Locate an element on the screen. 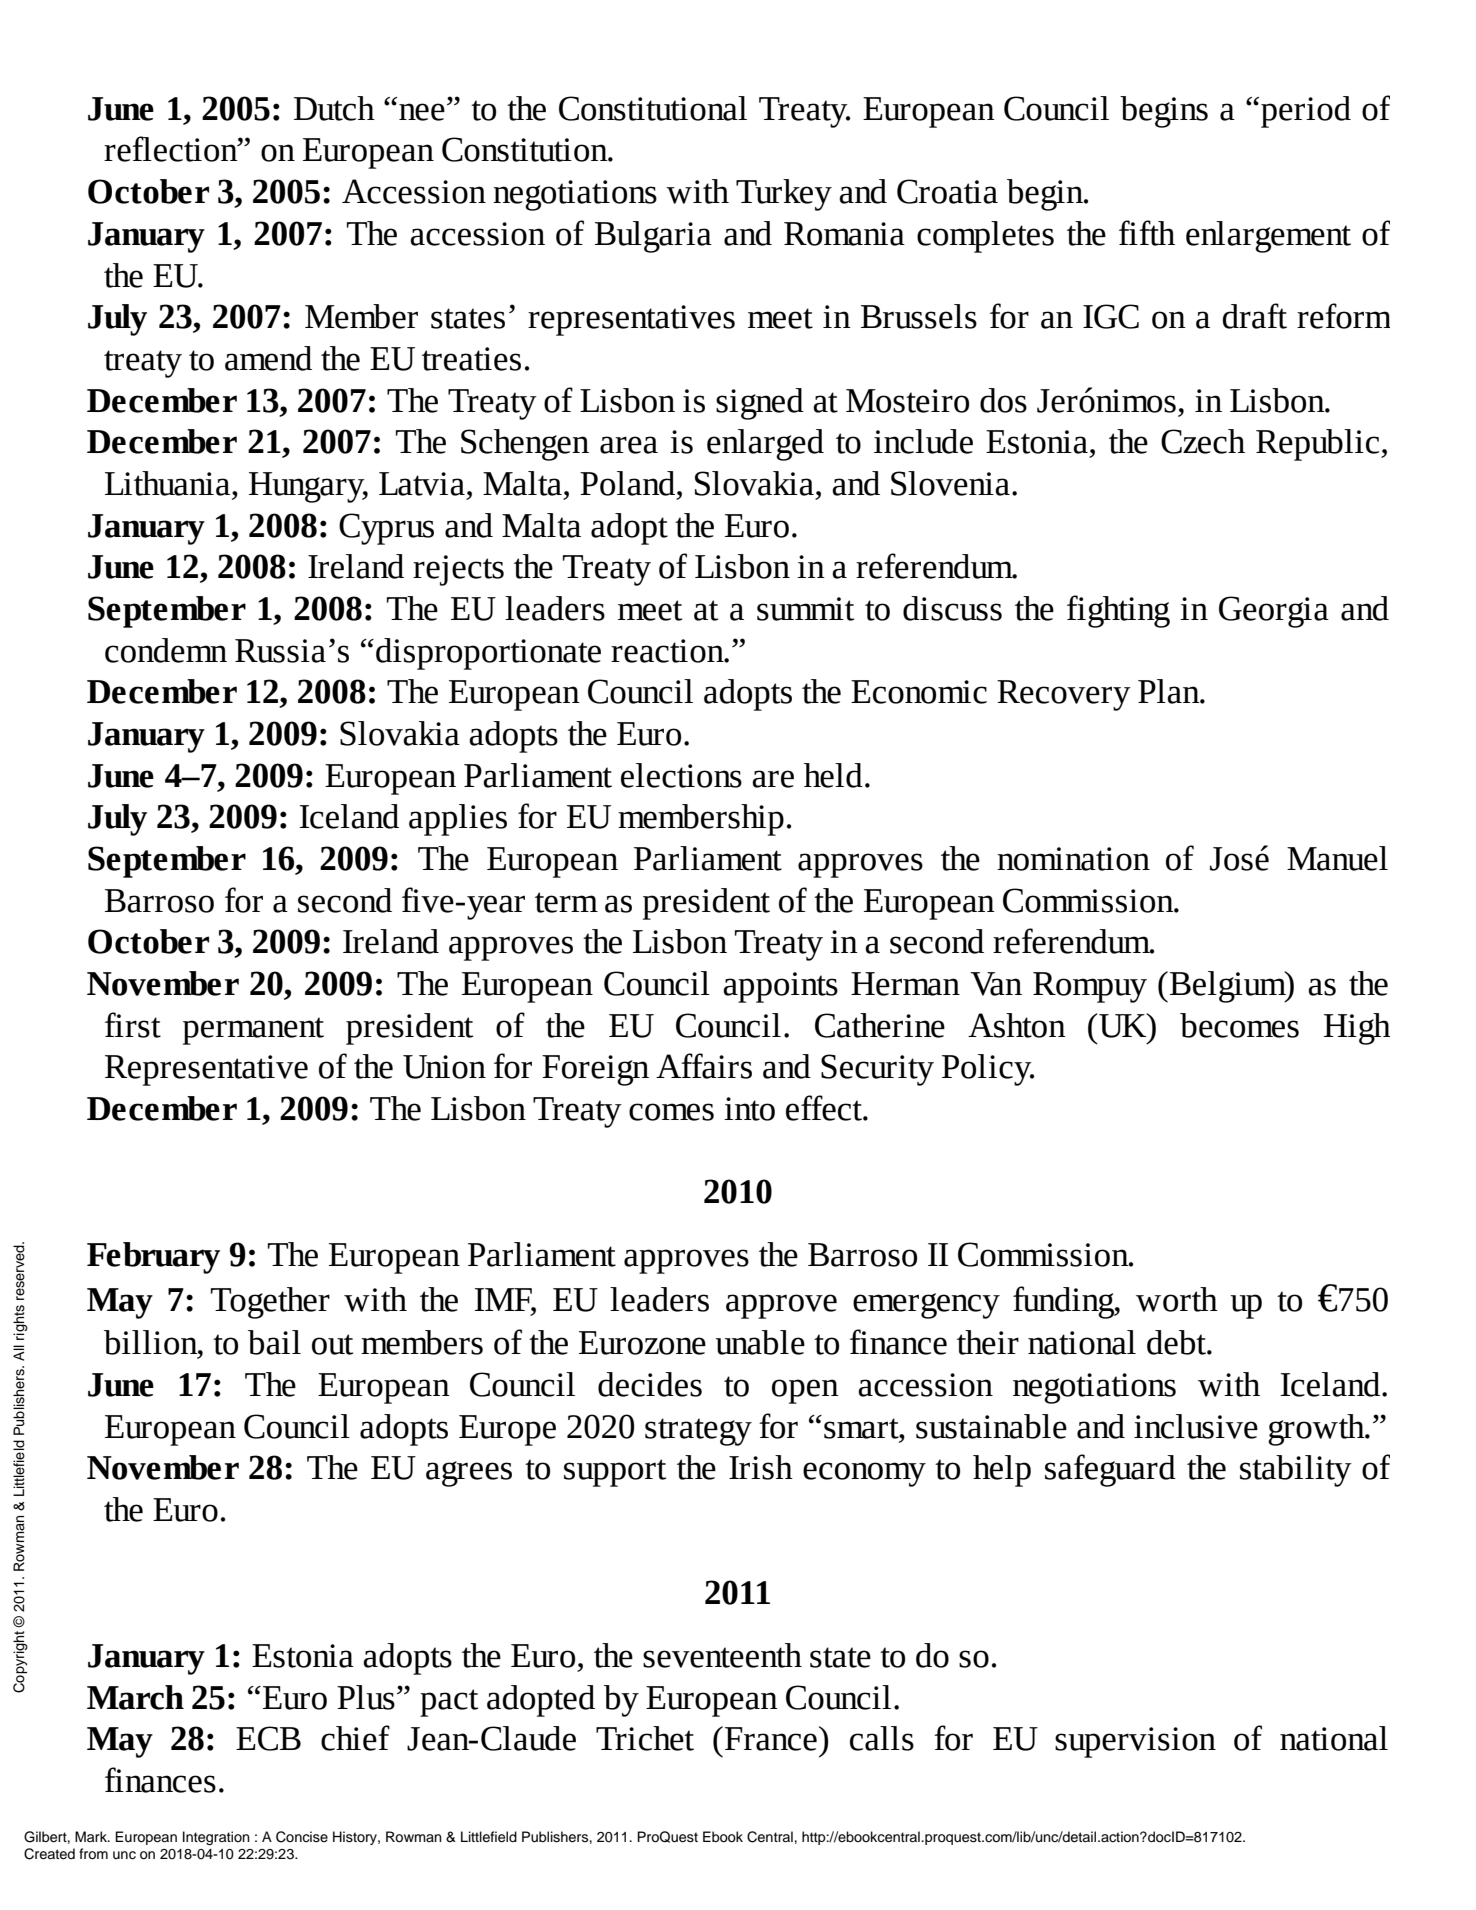  condemn is located at coordinates (166, 650).
